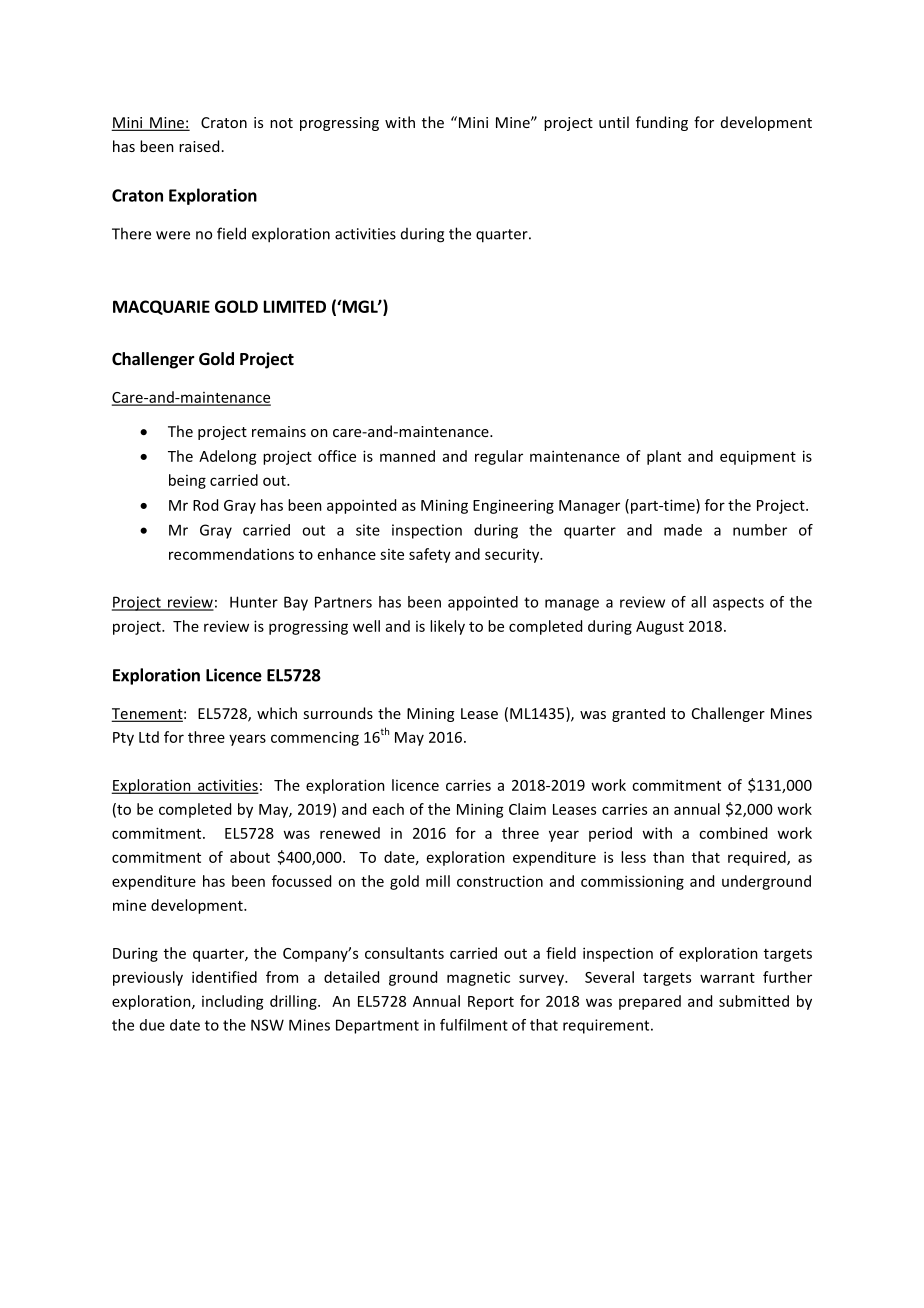 Image resolution: width=924 pixels, height=1308 pixels. Describe the element at coordinates (231, 554) in the document. I see `recommendations` at that location.
